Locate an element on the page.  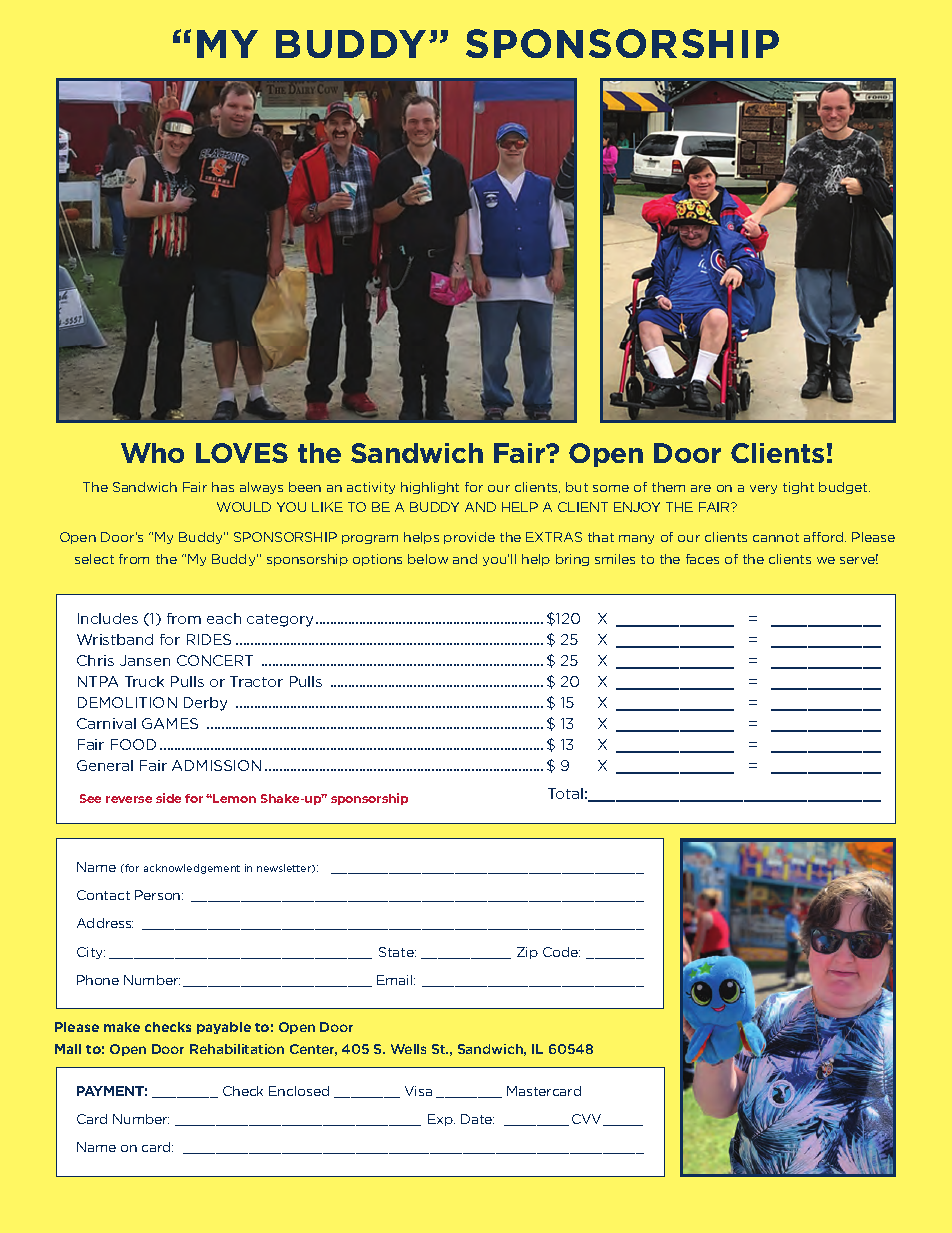
Phone is located at coordinates (98, 980).
